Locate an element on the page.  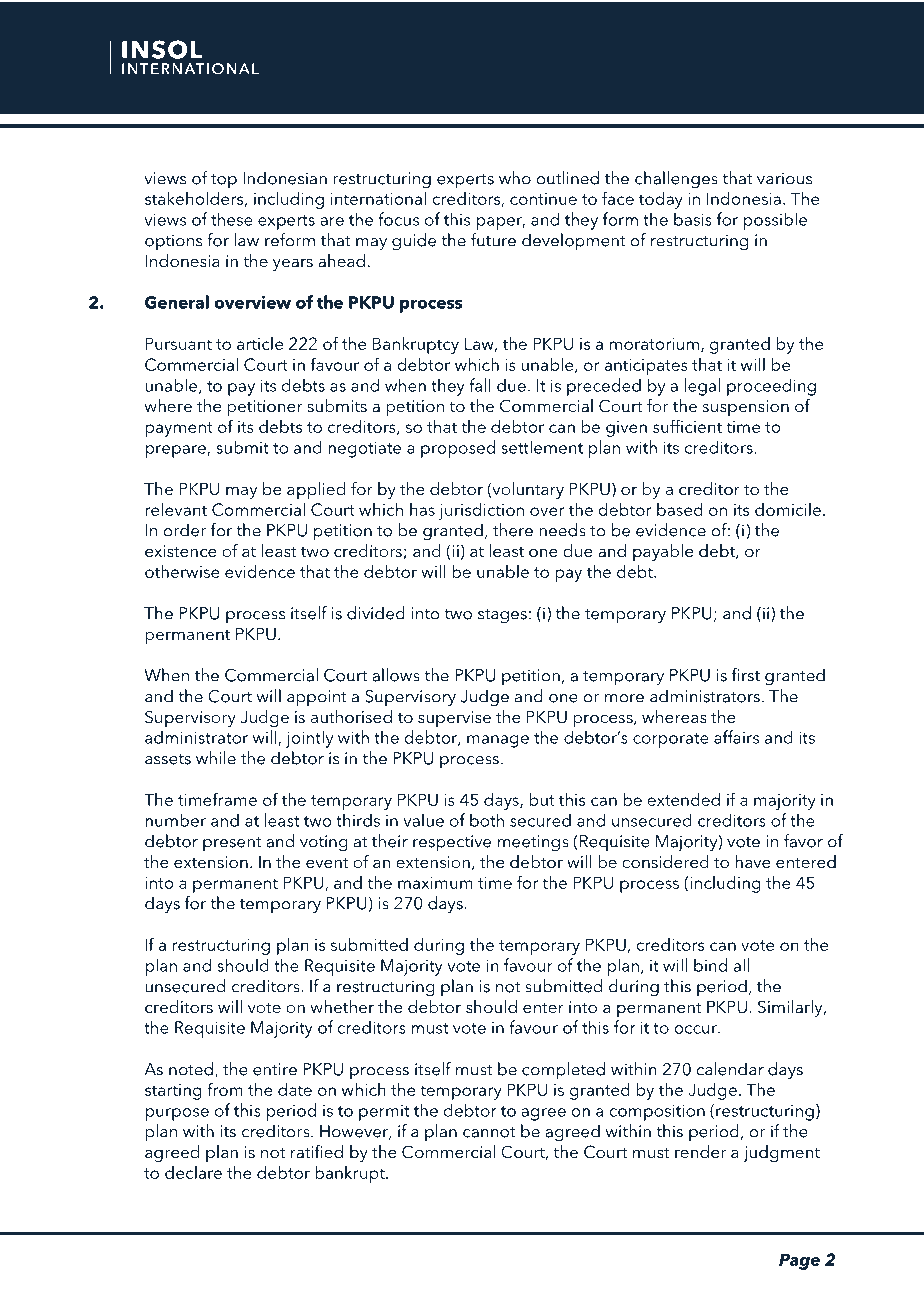
stages is located at coordinates (502, 616).
